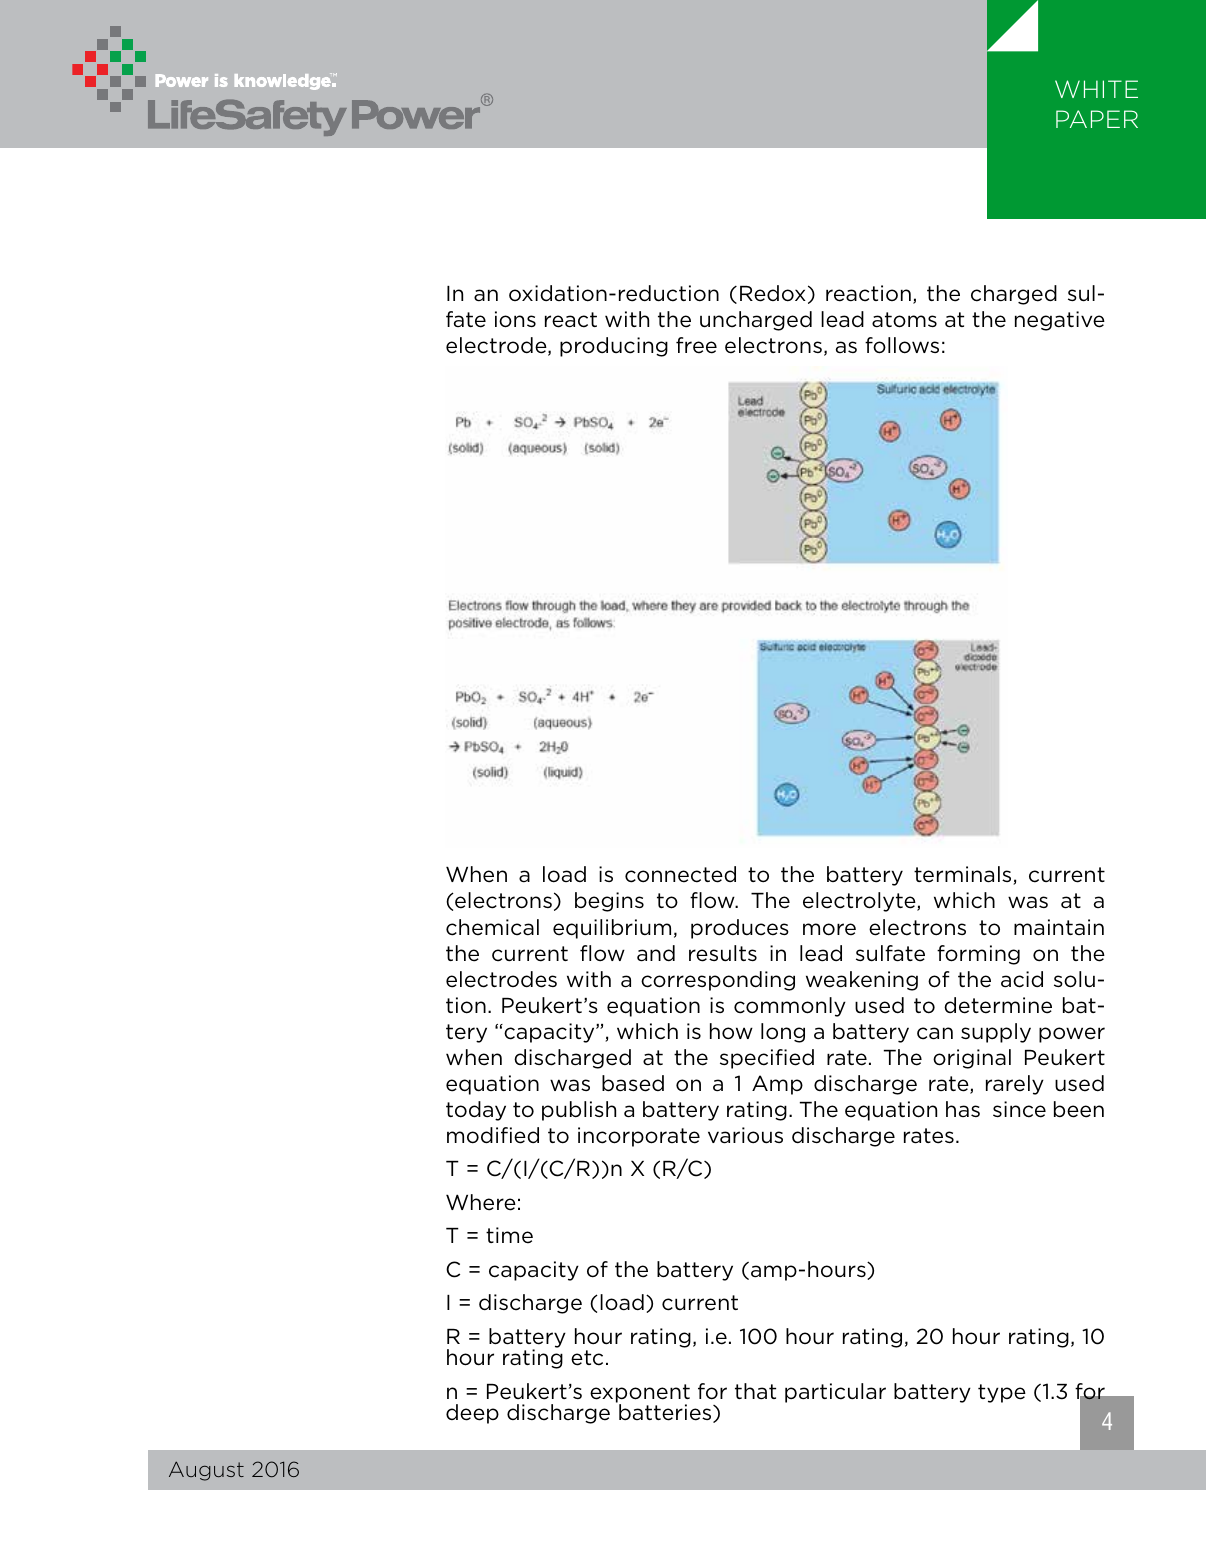  What do you see at coordinates (680, 874) in the page?
I see `connected` at bounding box center [680, 874].
